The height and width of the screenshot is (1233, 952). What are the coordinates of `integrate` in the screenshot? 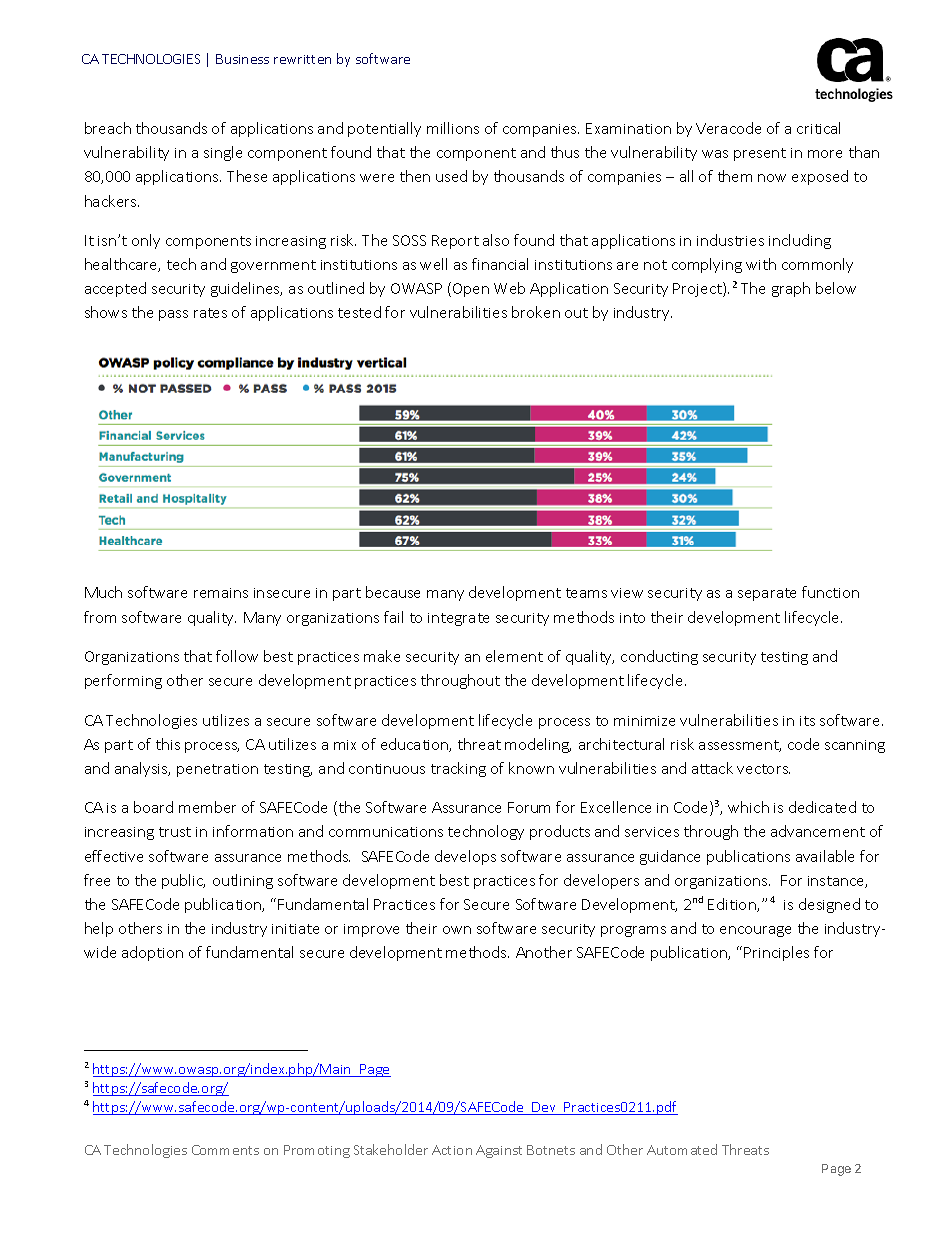 It's located at (458, 619).
